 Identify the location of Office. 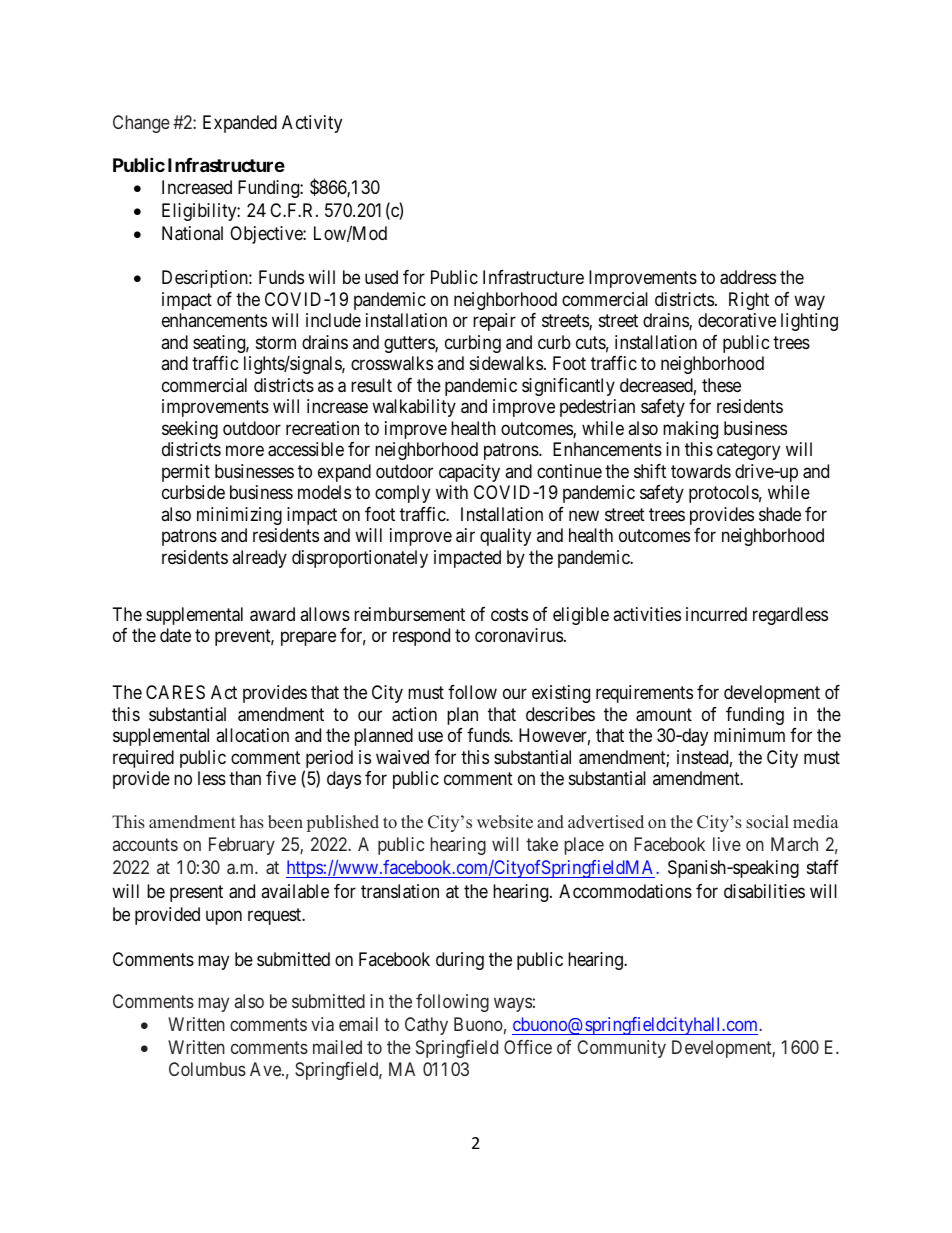
(528, 1047).
